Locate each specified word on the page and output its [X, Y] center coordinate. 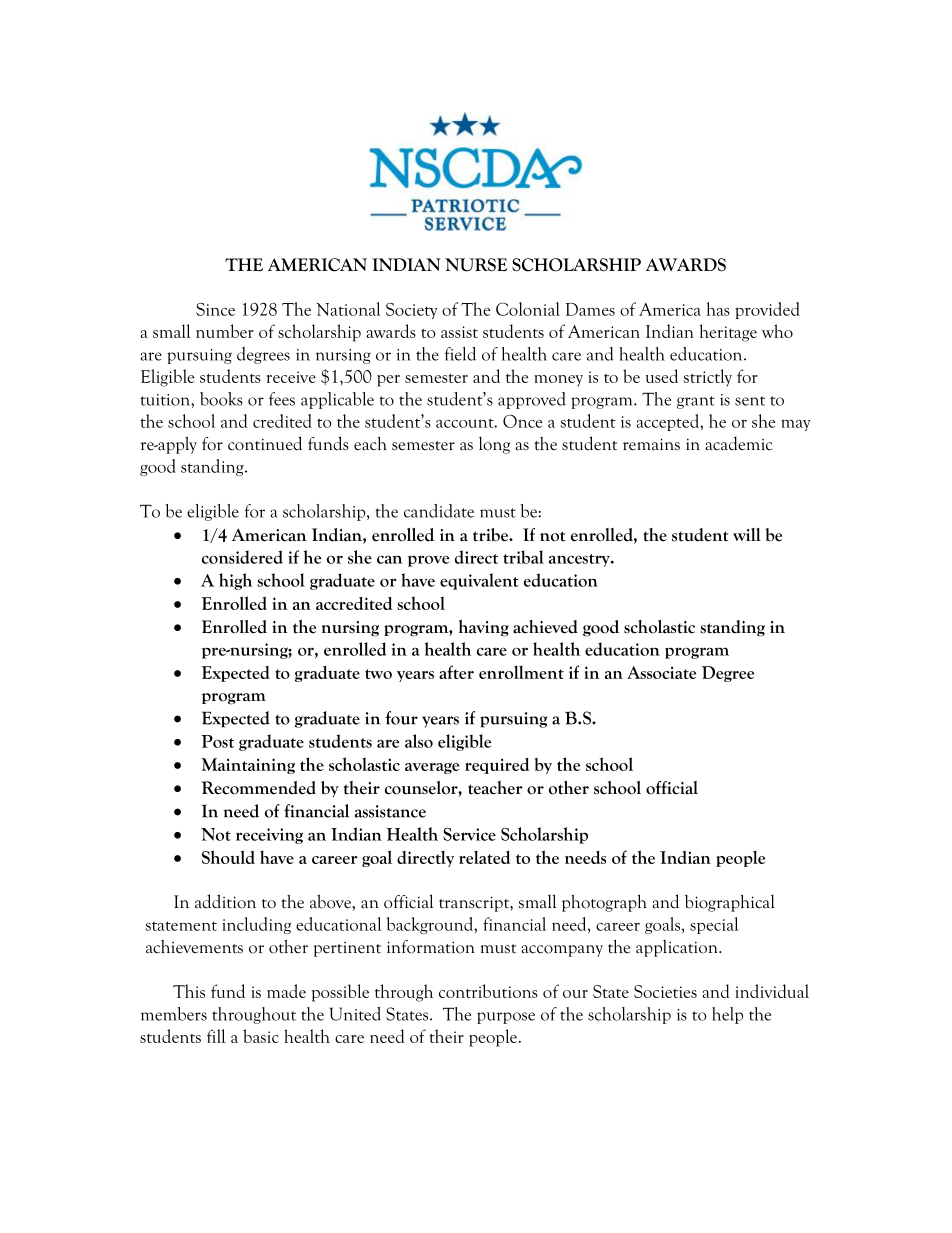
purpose [506, 1018]
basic [261, 1036]
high [235, 581]
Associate [661, 672]
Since [215, 309]
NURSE [476, 265]
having [484, 628]
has [718, 309]
